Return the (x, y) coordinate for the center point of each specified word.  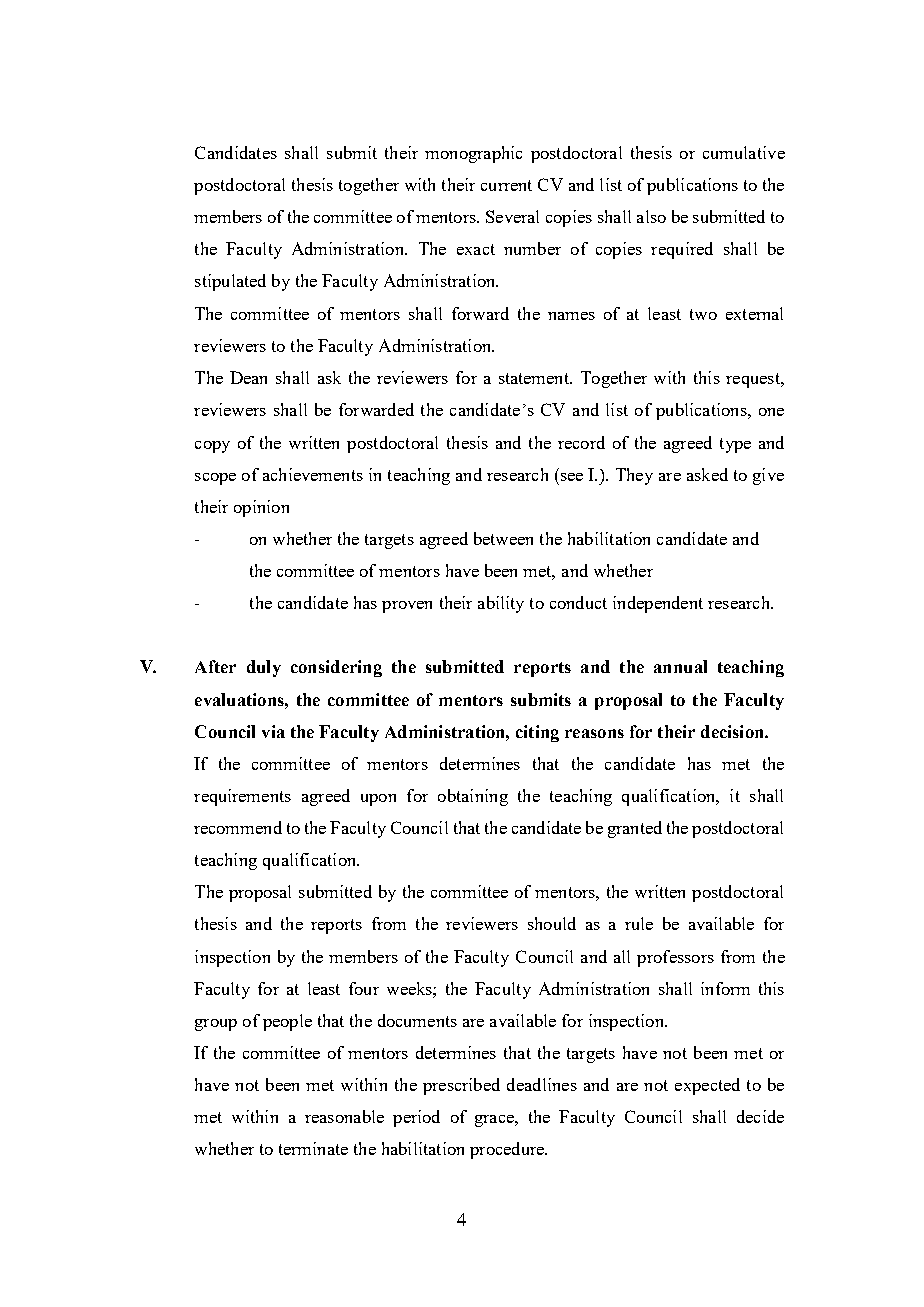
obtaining (473, 797)
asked (707, 474)
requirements (242, 797)
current (506, 185)
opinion (261, 508)
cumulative (744, 152)
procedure (508, 1150)
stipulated (230, 282)
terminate (313, 1148)
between (503, 538)
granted (635, 829)
